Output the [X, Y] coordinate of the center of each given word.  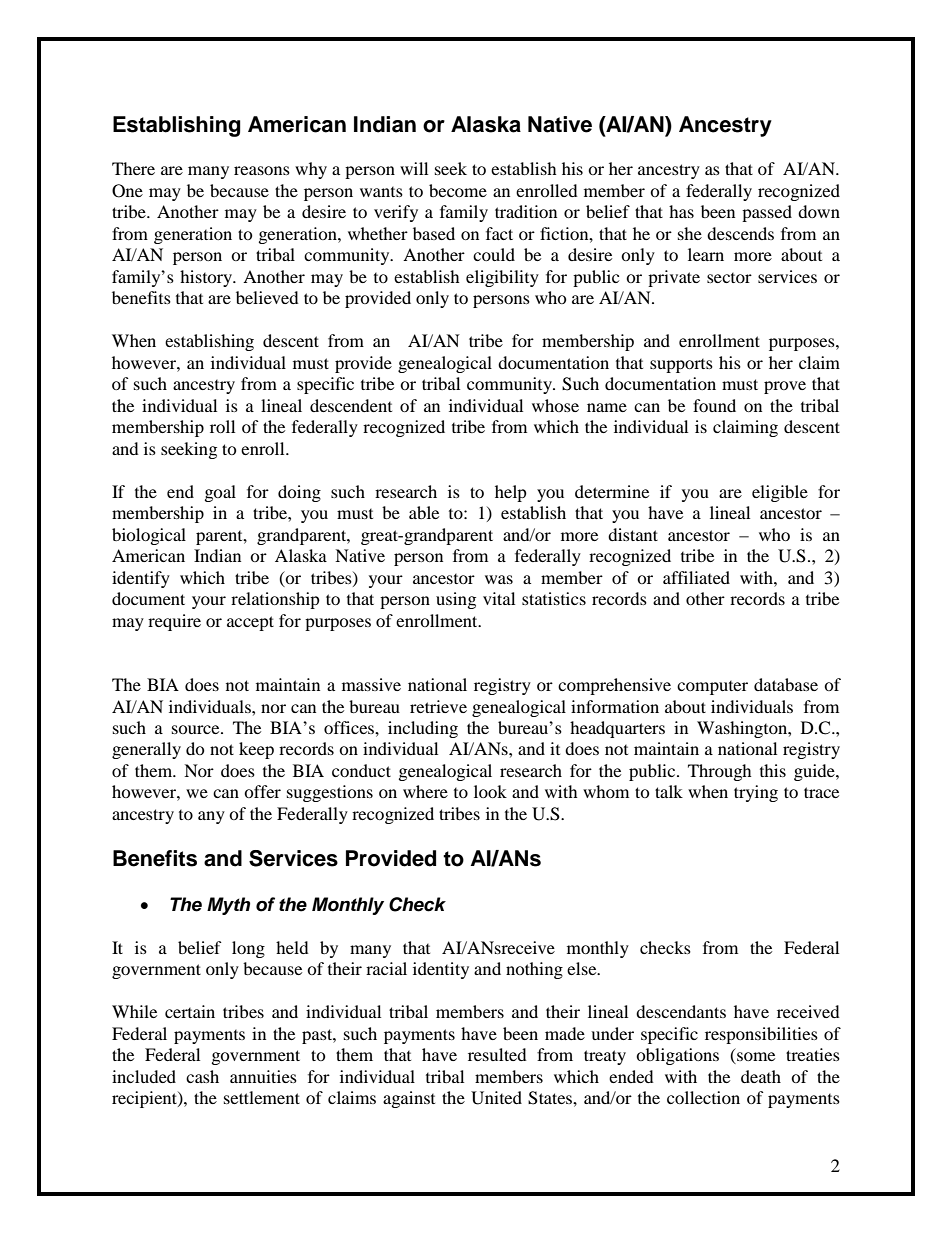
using [456, 600]
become [458, 190]
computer [712, 688]
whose [555, 405]
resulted [497, 1054]
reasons [262, 170]
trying [756, 793]
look [490, 791]
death [761, 1076]
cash [202, 1076]
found [714, 405]
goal [220, 493]
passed [767, 213]
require [174, 622]
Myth [228, 906]
